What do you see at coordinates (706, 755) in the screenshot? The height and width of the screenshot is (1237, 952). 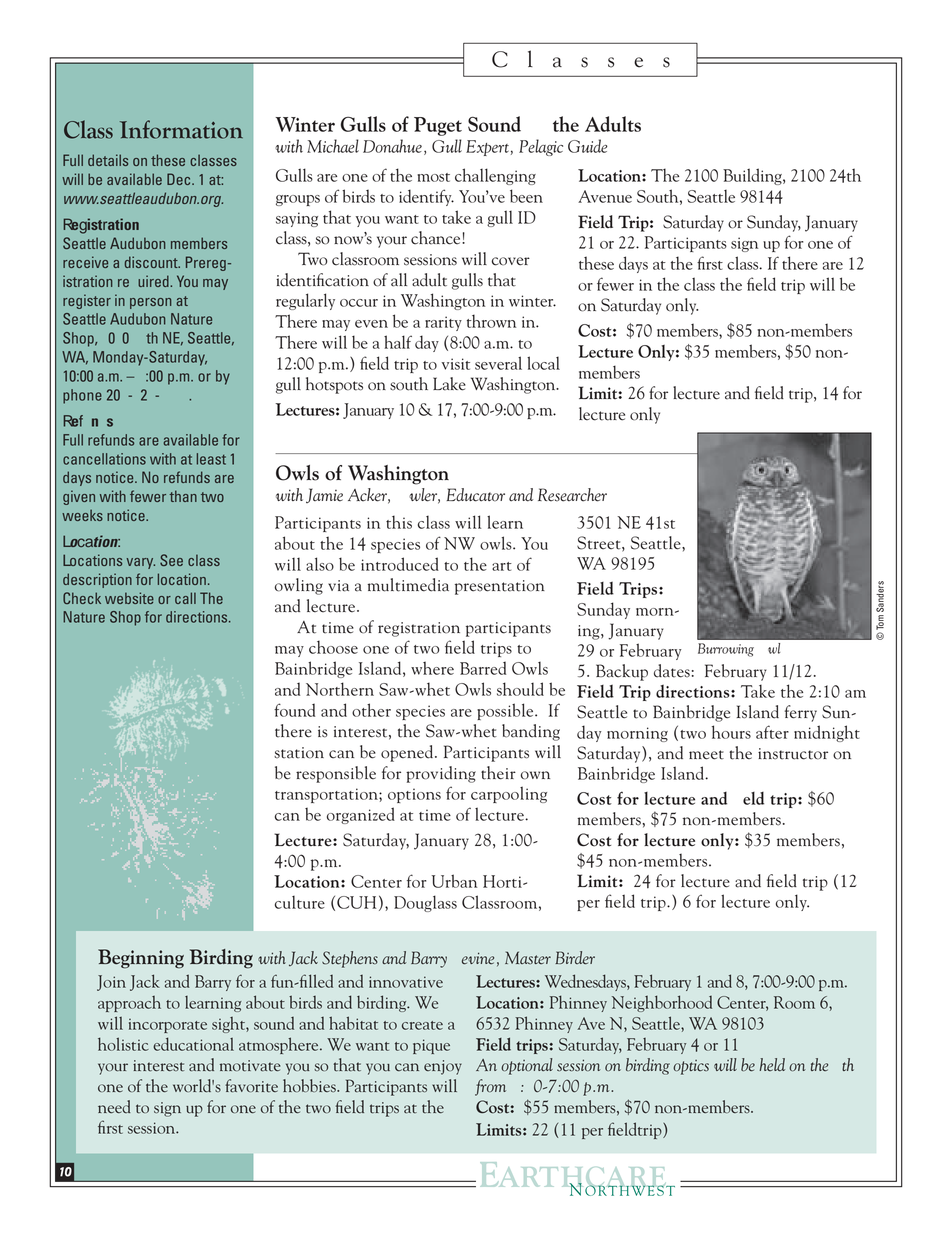 I see `meet` at bounding box center [706, 755].
